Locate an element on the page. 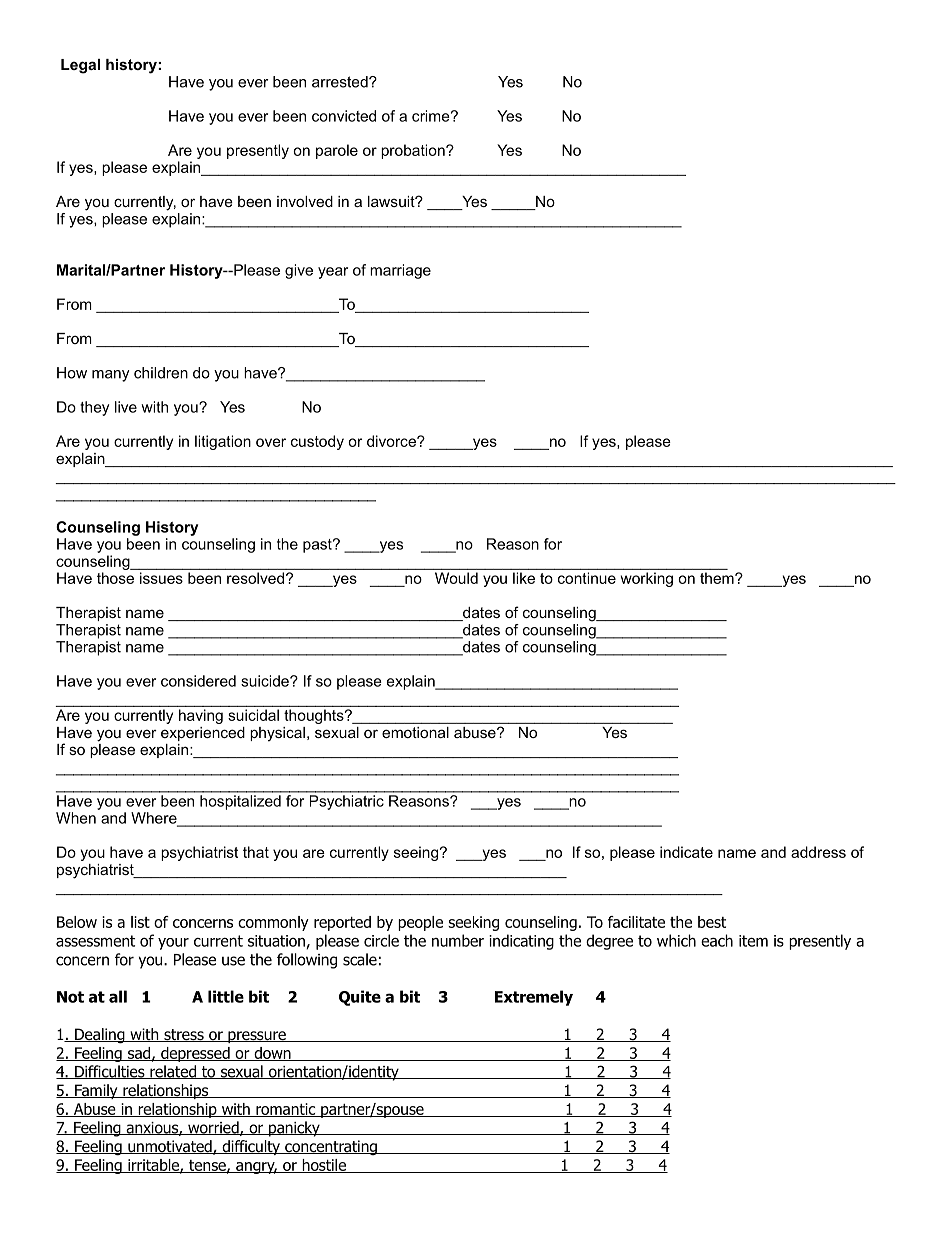 Image resolution: width=952 pixels, height=1233 pixels. divorce is located at coordinates (392, 441).
